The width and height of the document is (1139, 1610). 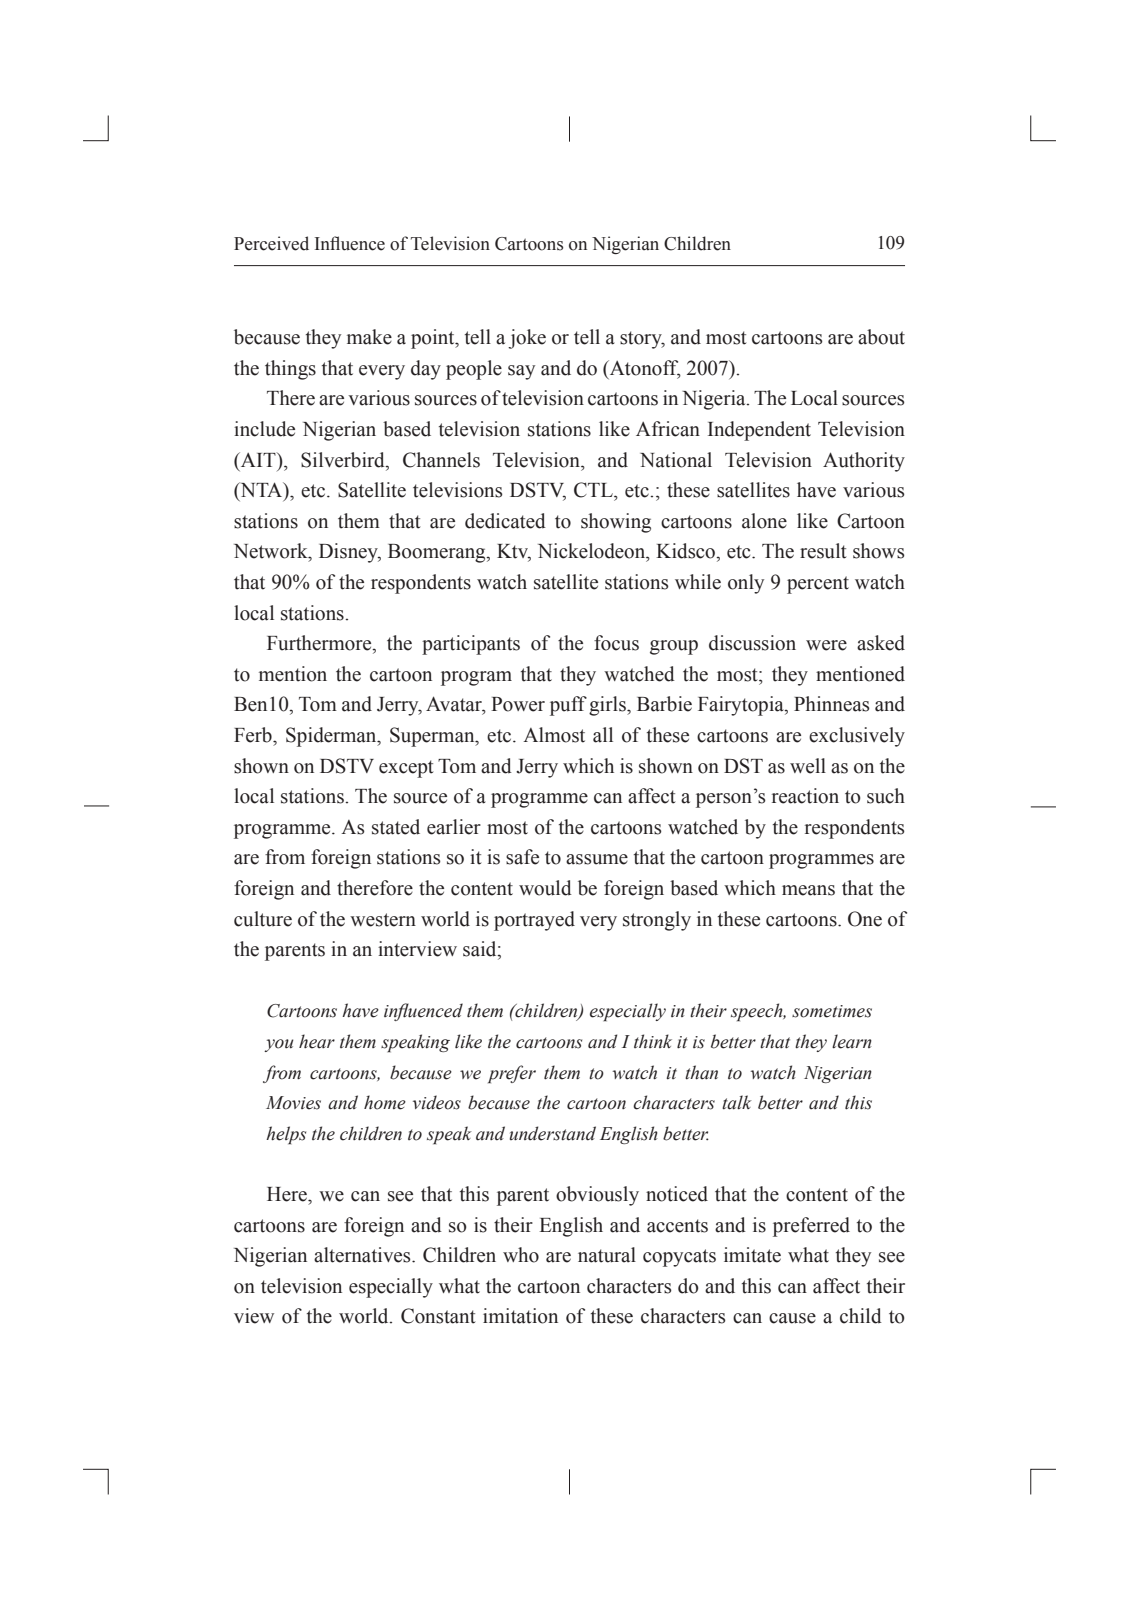 What do you see at coordinates (271, 243) in the document?
I see `Perceived` at bounding box center [271, 243].
